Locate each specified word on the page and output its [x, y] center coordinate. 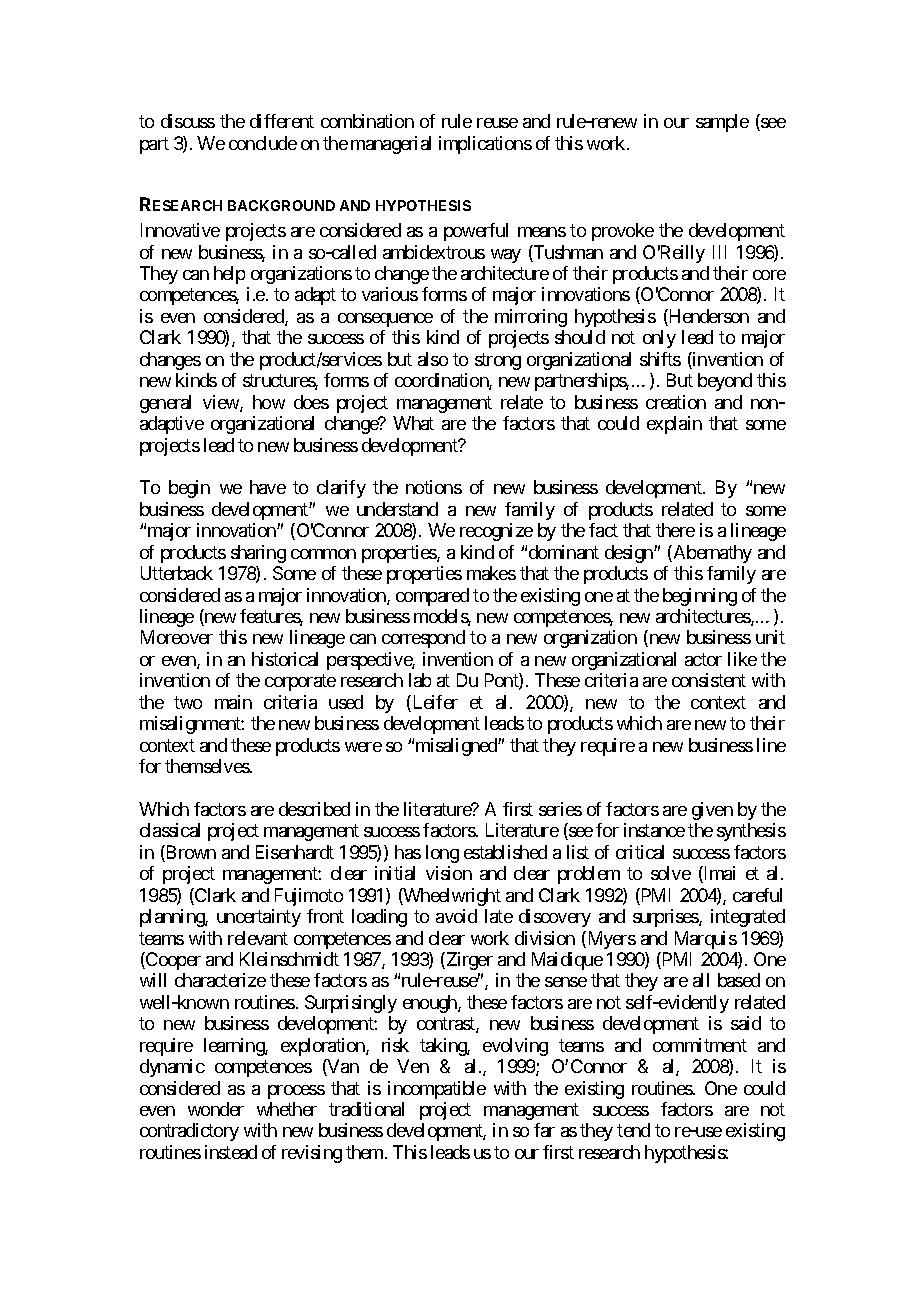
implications [485, 145]
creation [676, 402]
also [433, 359]
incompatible [437, 1090]
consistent [709, 680]
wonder [216, 1109]
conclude [263, 143]
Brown [190, 853]
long [442, 854]
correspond [423, 639]
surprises [666, 918]
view [222, 403]
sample [722, 123]
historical [285, 659]
